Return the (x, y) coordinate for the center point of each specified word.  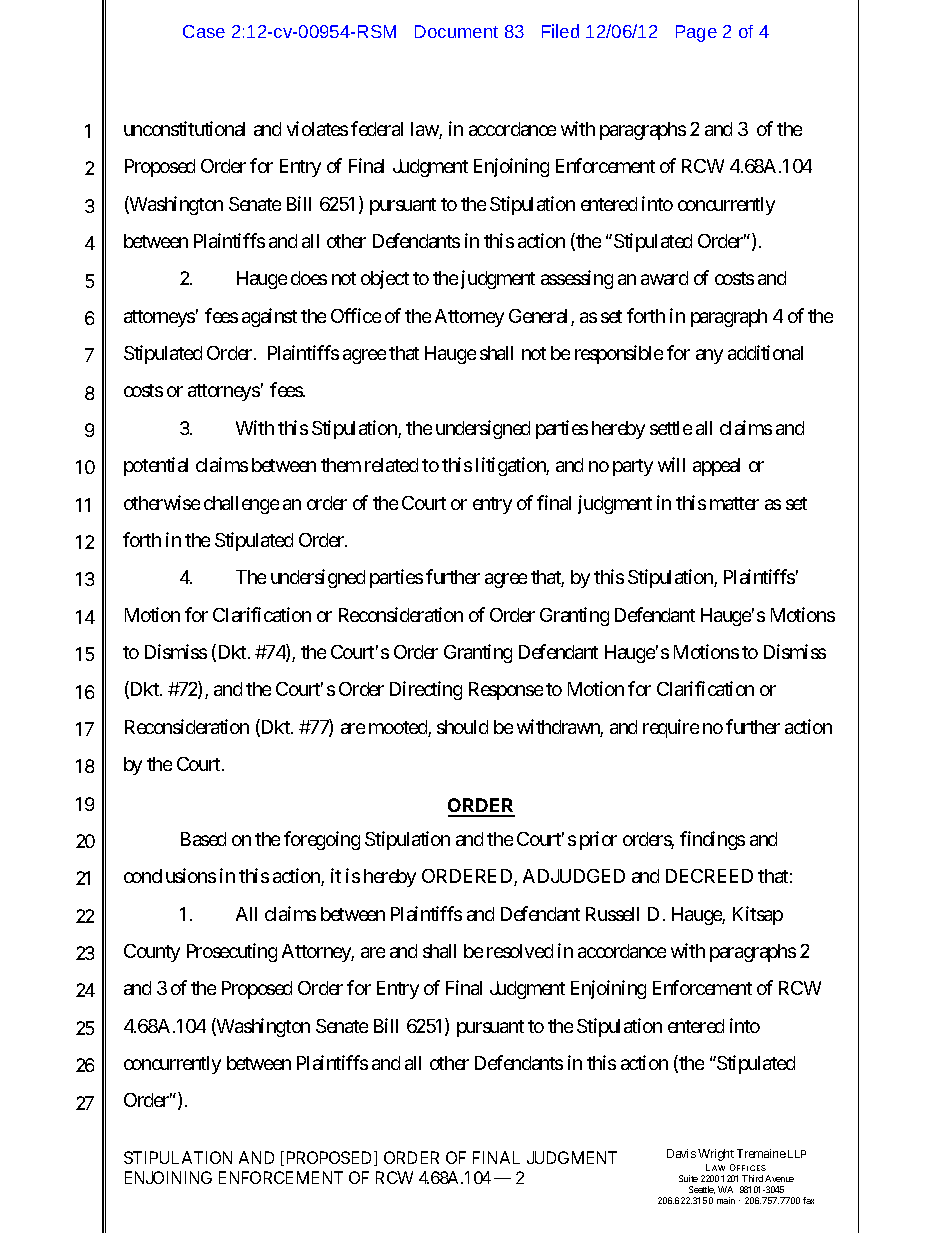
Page (696, 33)
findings (712, 840)
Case (204, 31)
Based (203, 839)
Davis (681, 1153)
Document (456, 31)
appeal (716, 467)
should (462, 727)
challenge (241, 505)
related (391, 465)
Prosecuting (232, 952)
